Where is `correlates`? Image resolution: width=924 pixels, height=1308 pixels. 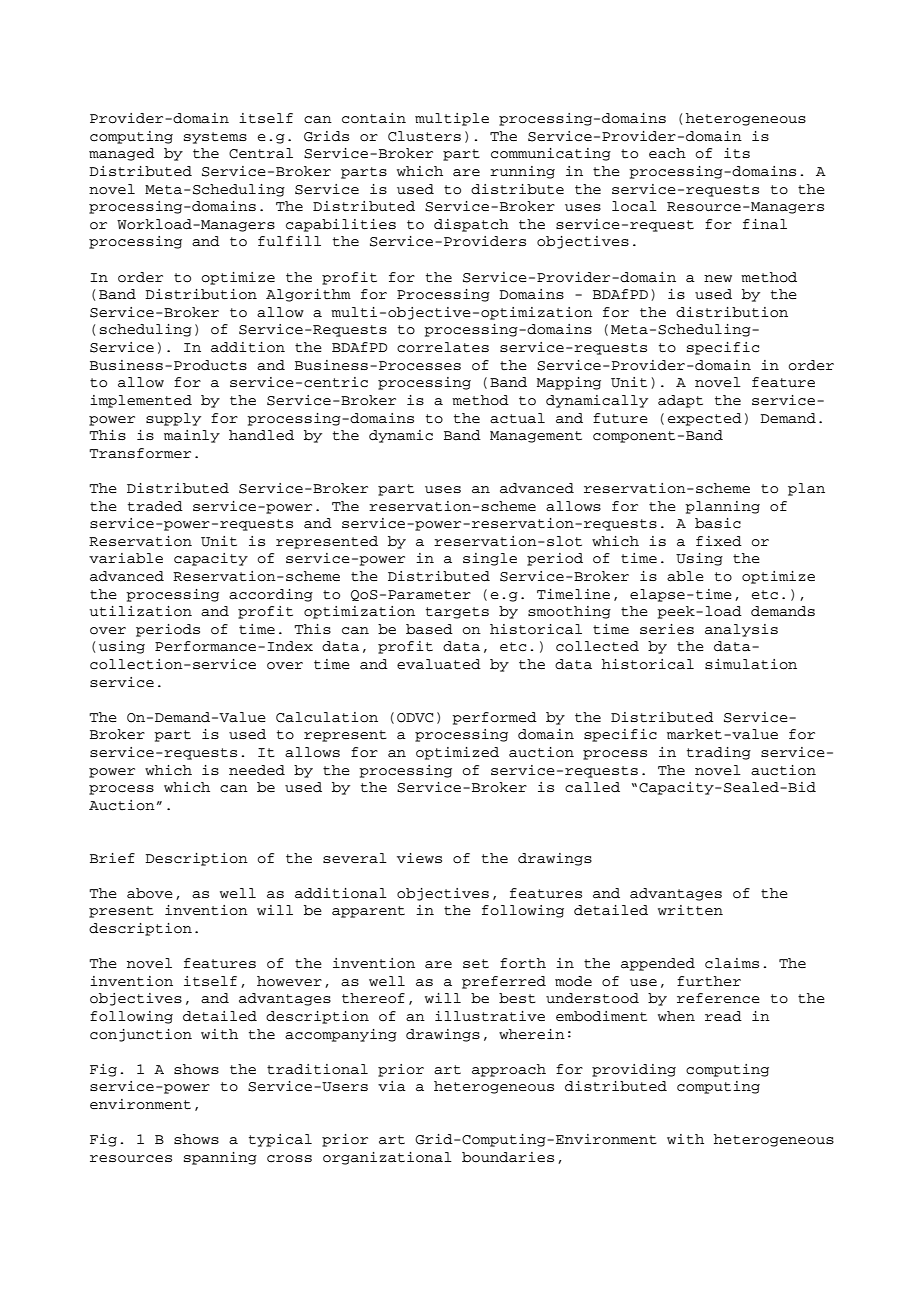
correlates is located at coordinates (443, 347).
